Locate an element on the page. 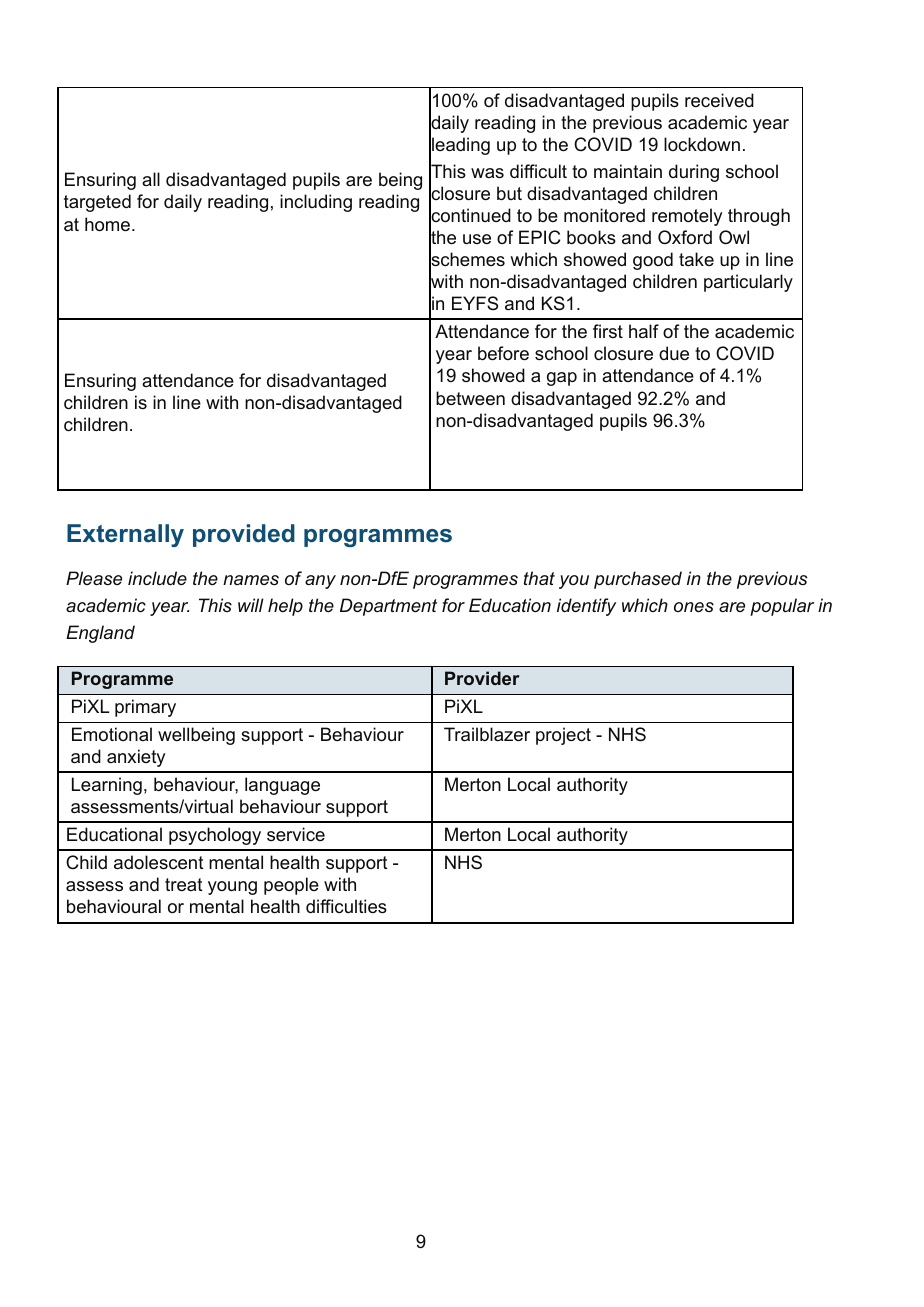 This page has height=1307, width=924. adolescent is located at coordinates (159, 862).
